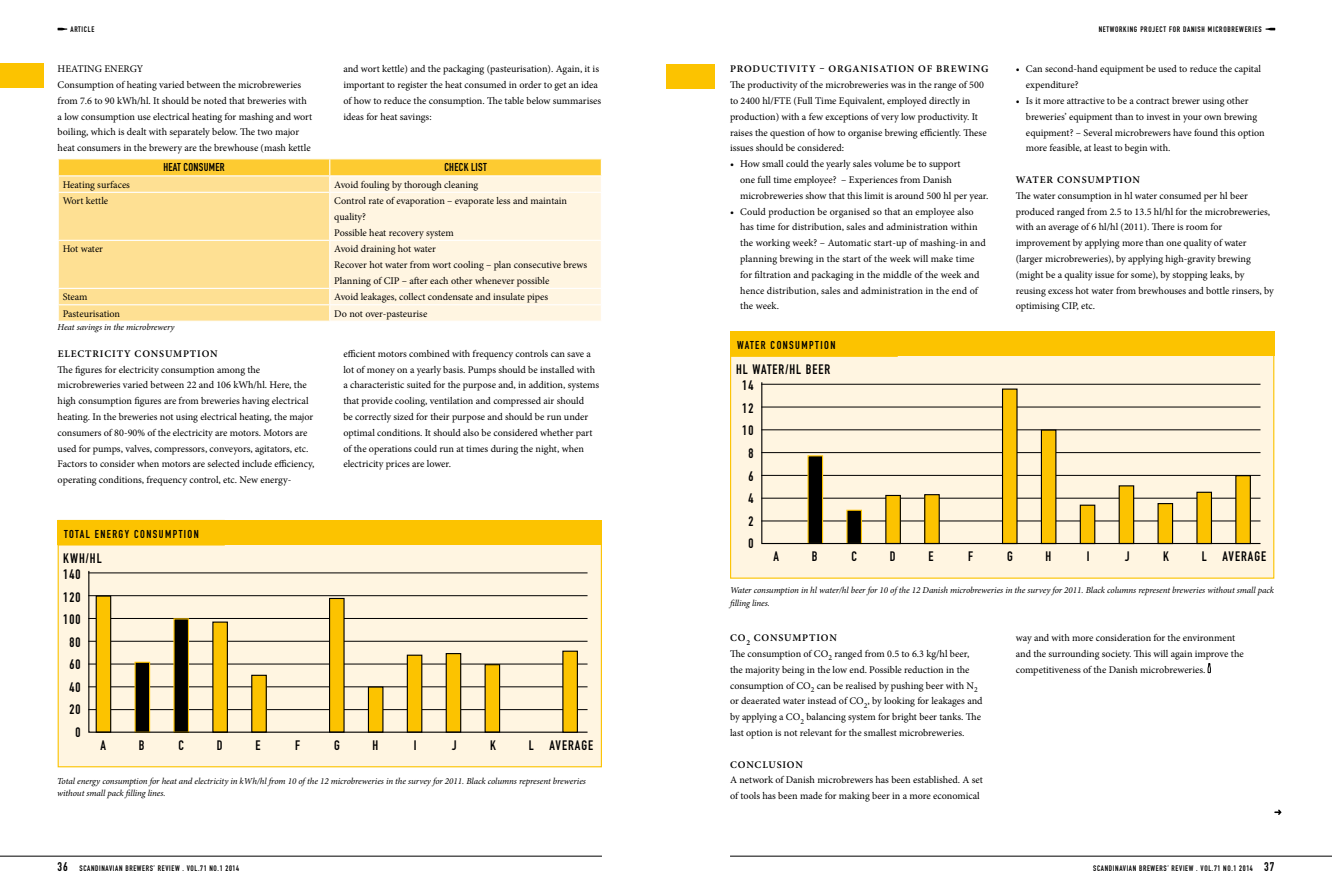  I want to click on excess, so click(1060, 291).
